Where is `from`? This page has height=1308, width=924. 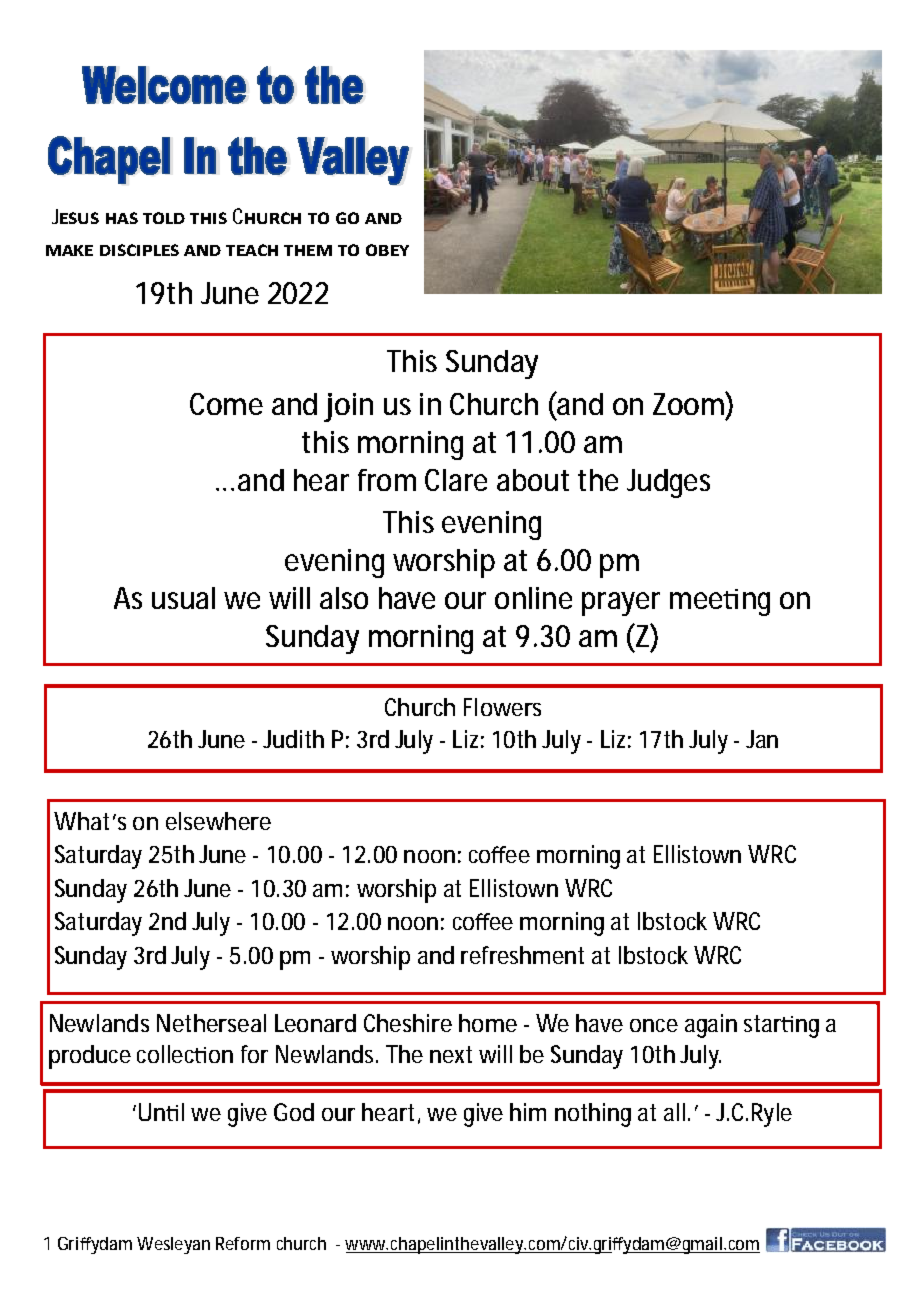
from is located at coordinates (385, 480).
